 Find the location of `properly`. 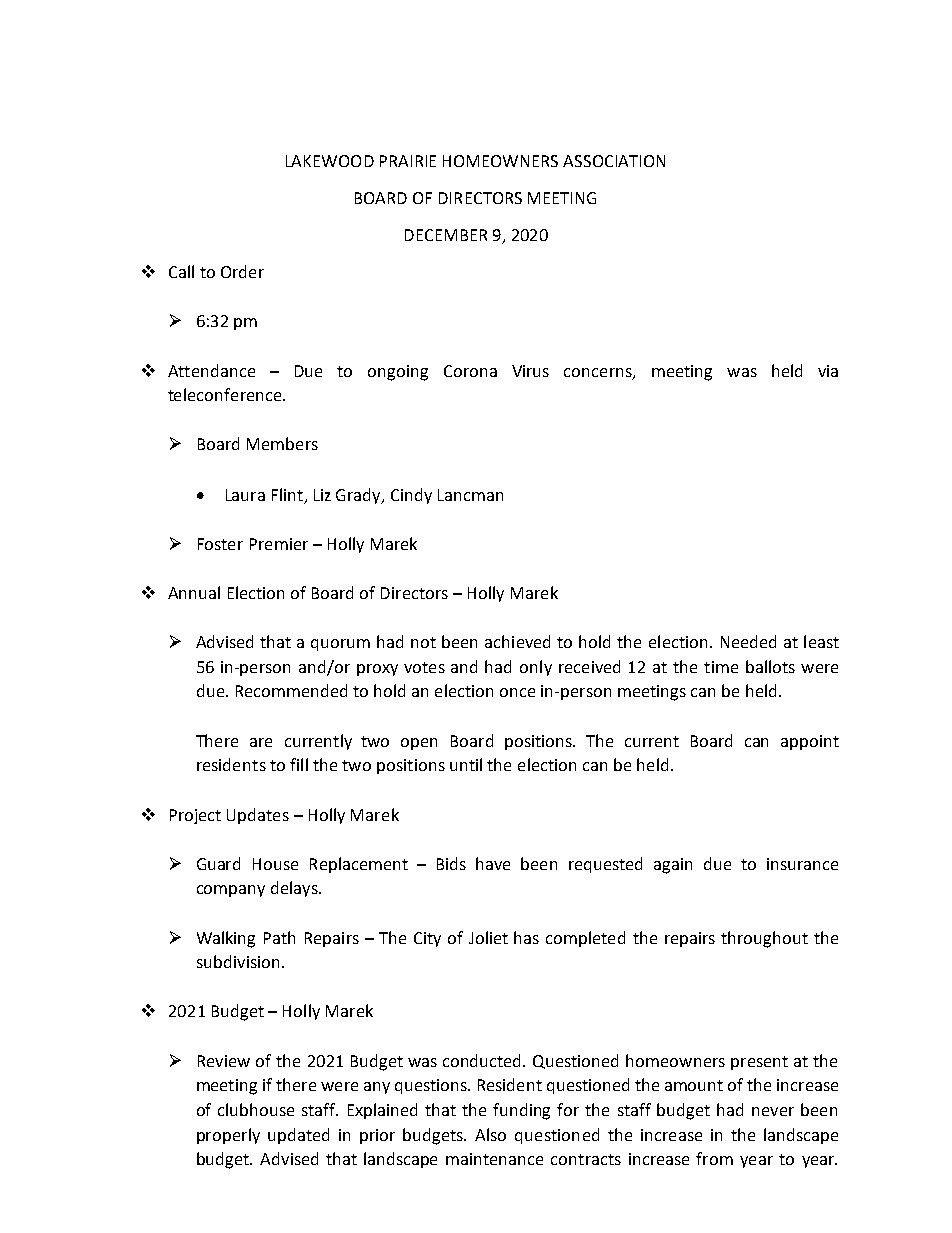

properly is located at coordinates (228, 1136).
